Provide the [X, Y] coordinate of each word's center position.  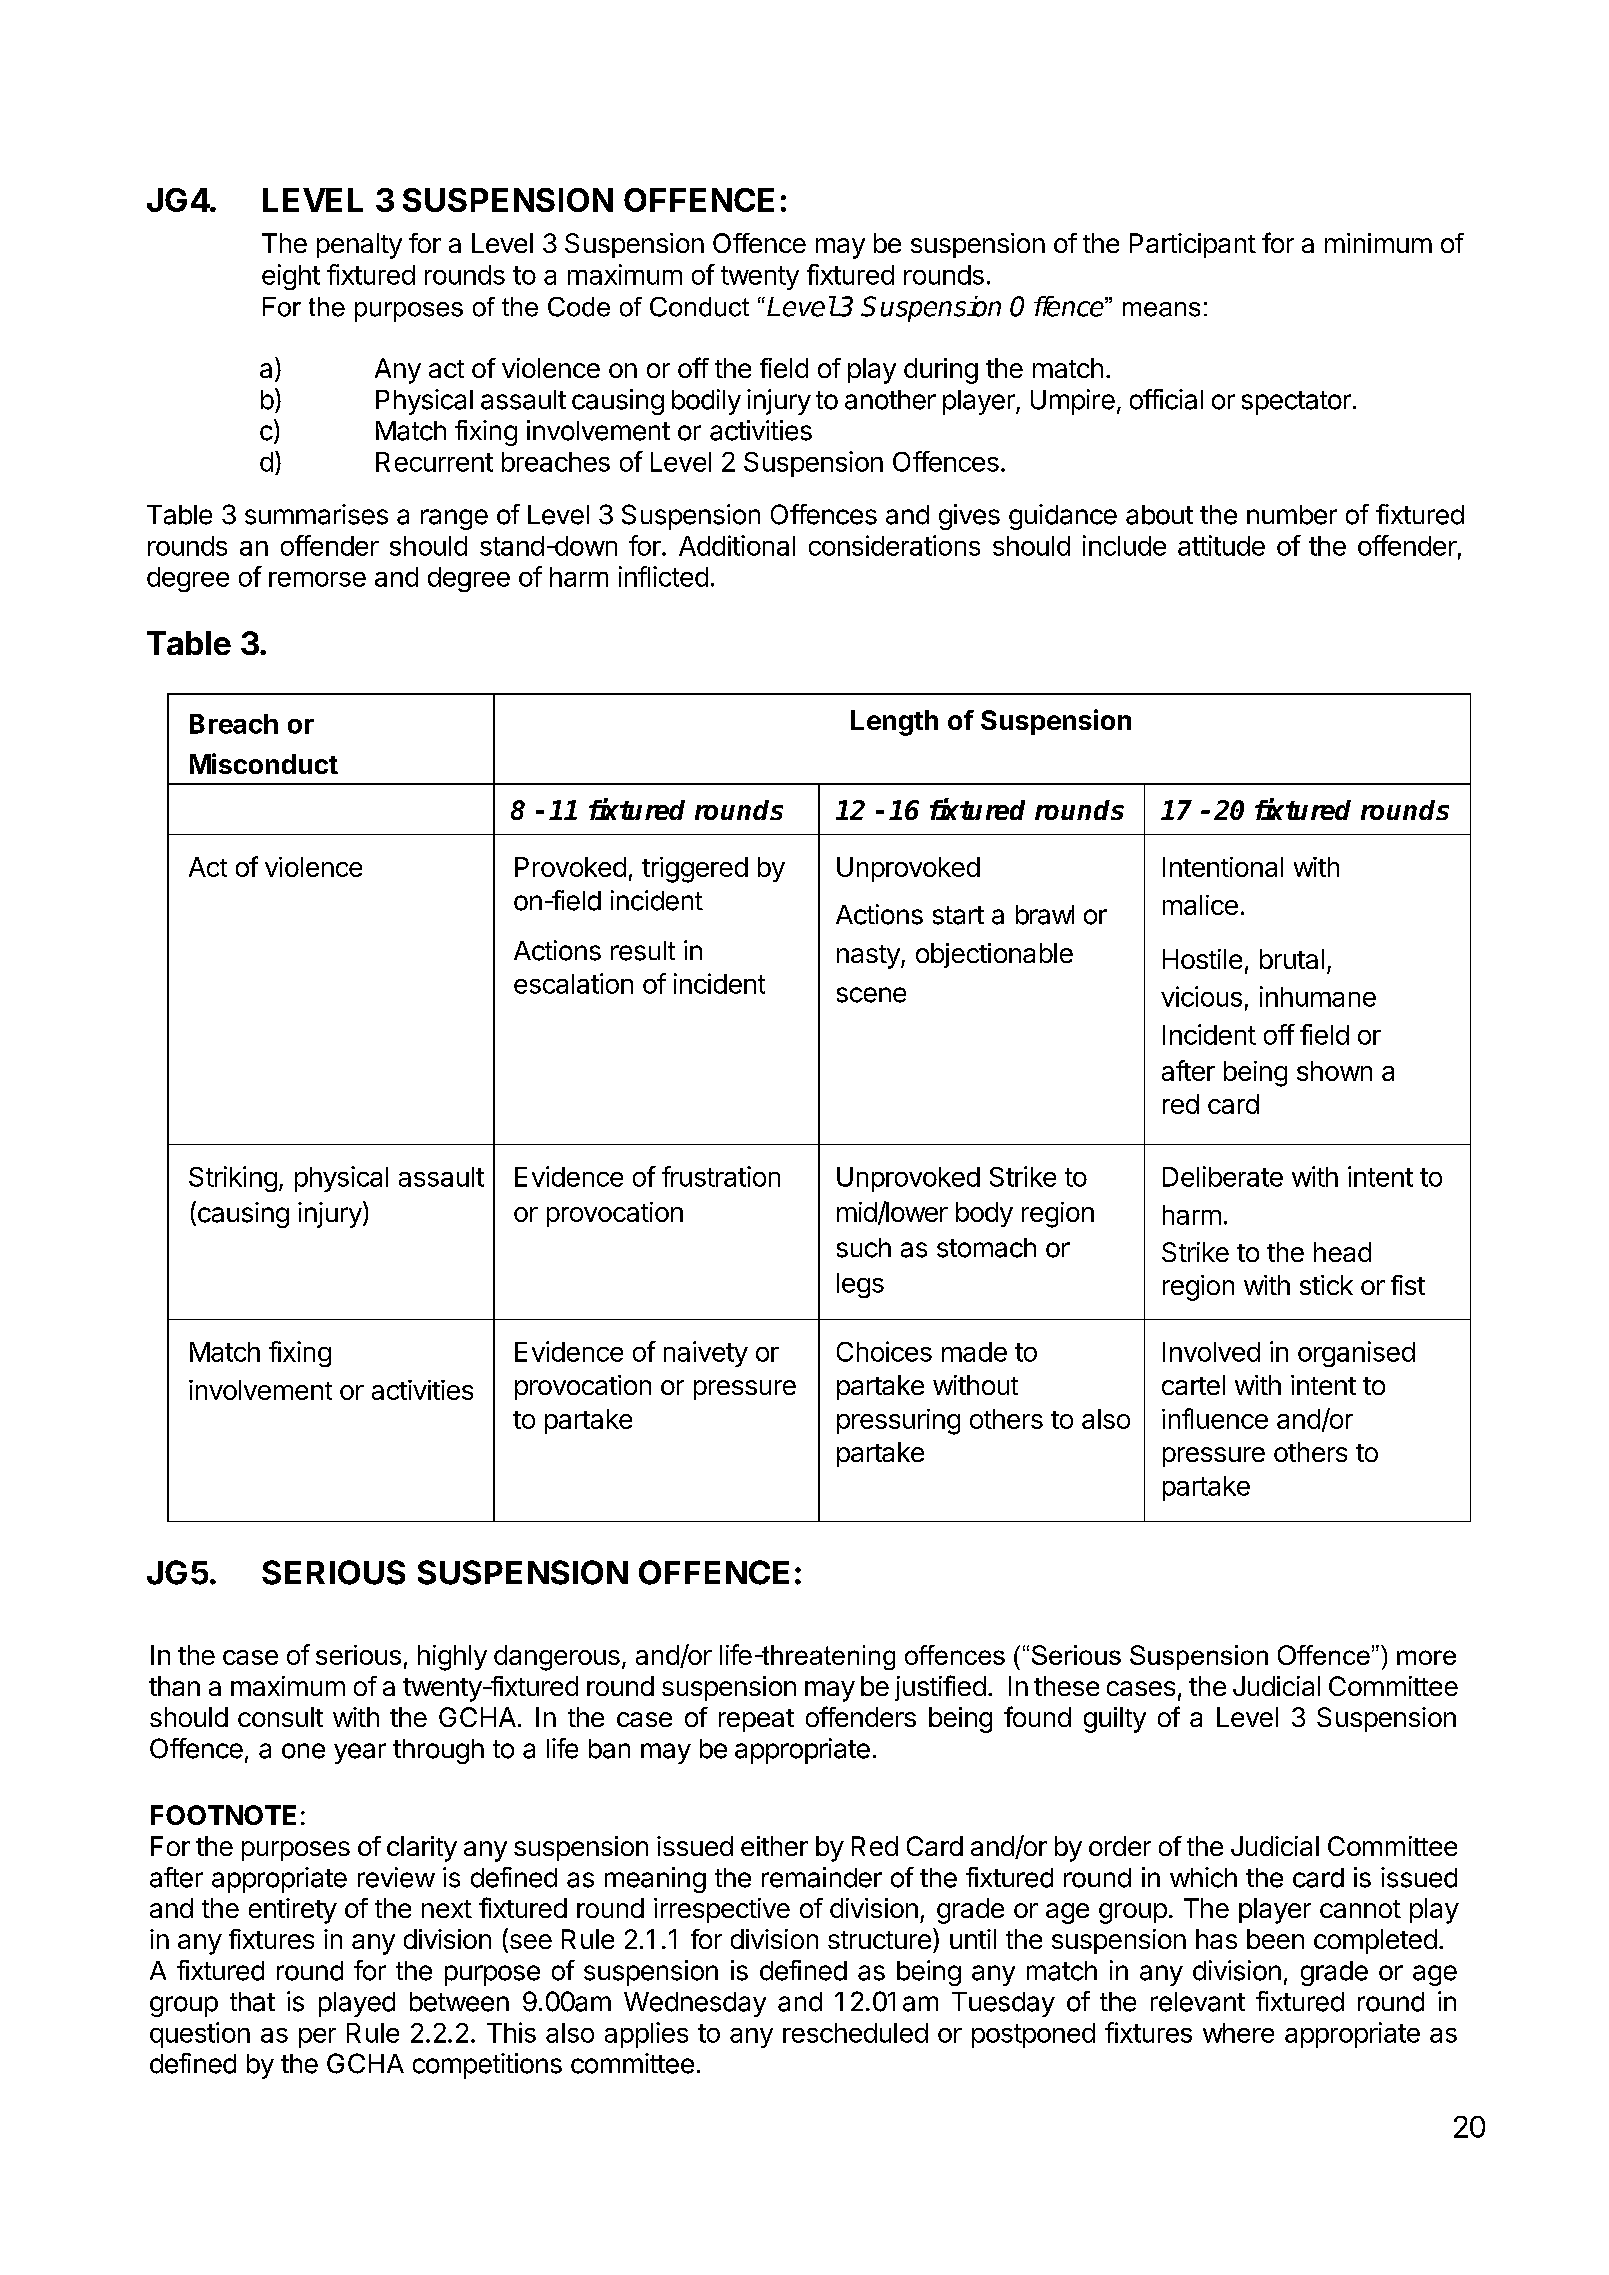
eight [291, 277]
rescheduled [855, 2033]
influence [1215, 1418]
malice [1200, 905]
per [317, 2038]
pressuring [898, 1422]
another [890, 400]
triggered [695, 870]
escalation [573, 983]
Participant [1193, 245]
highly [452, 1658]
